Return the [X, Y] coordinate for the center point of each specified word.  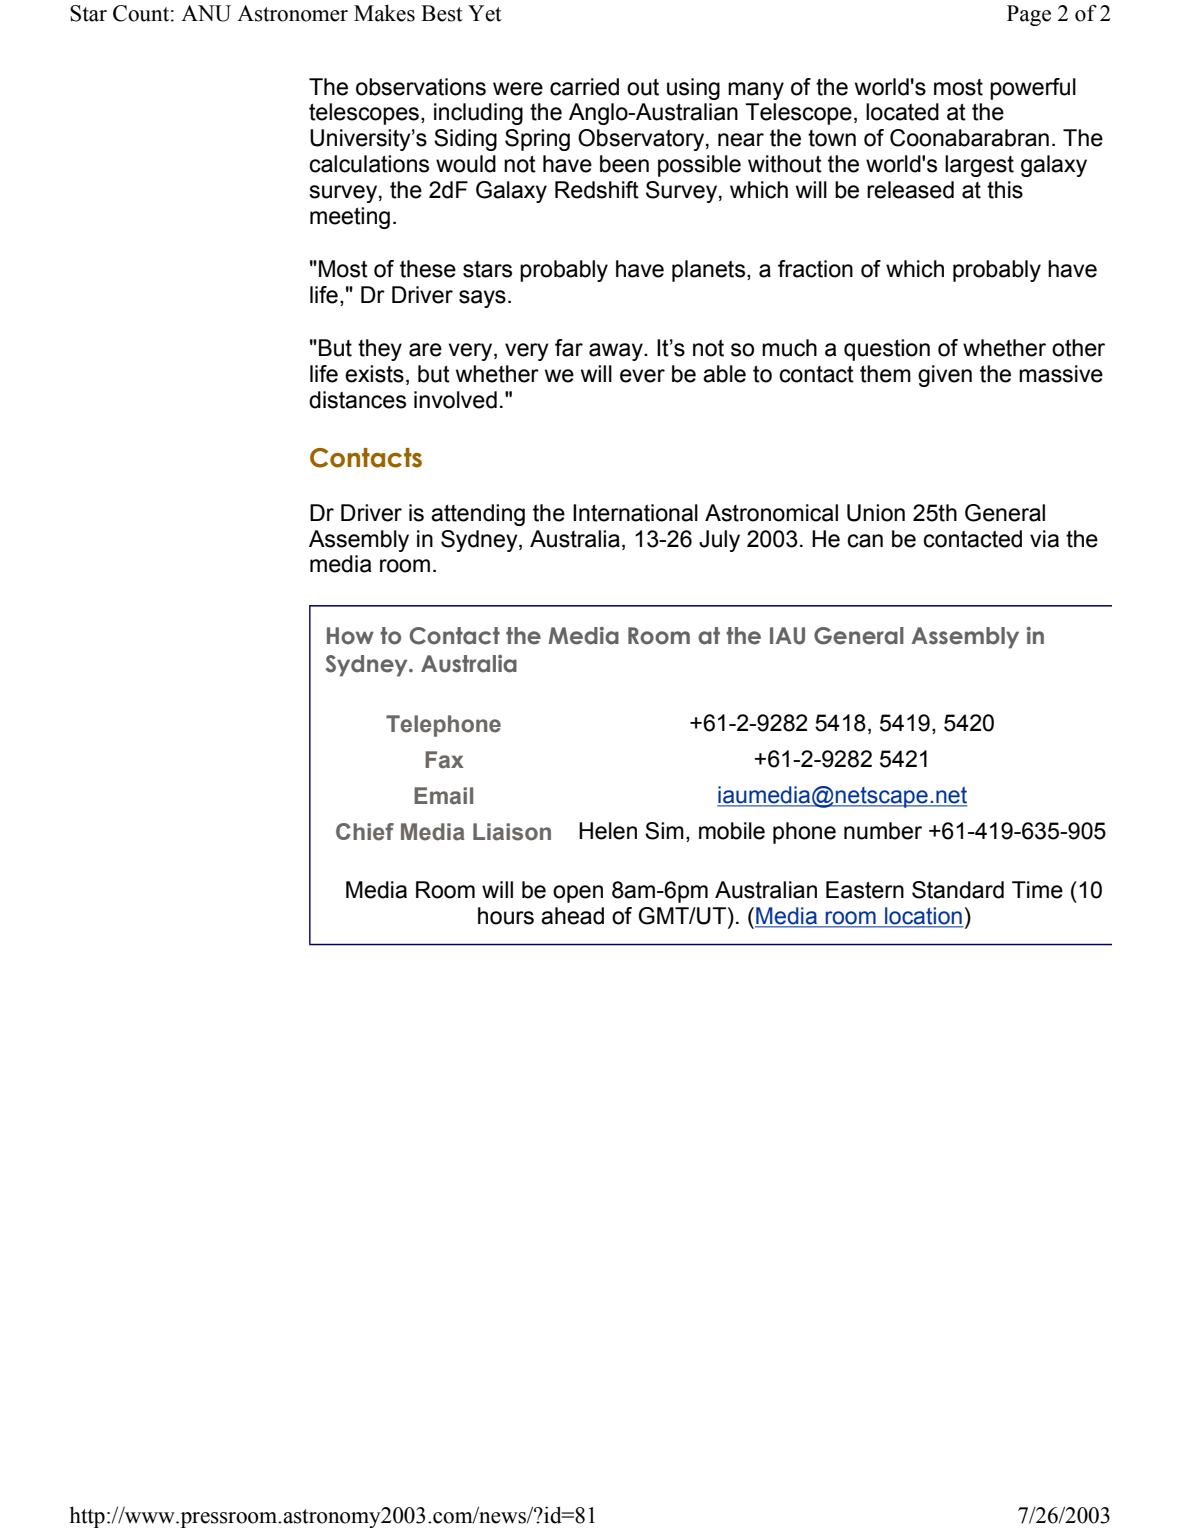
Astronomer [292, 13]
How [350, 636]
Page [1029, 15]
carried [584, 87]
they [380, 350]
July [719, 541]
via [1044, 539]
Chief [365, 832]
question [887, 350]
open [578, 894]
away [617, 352]
